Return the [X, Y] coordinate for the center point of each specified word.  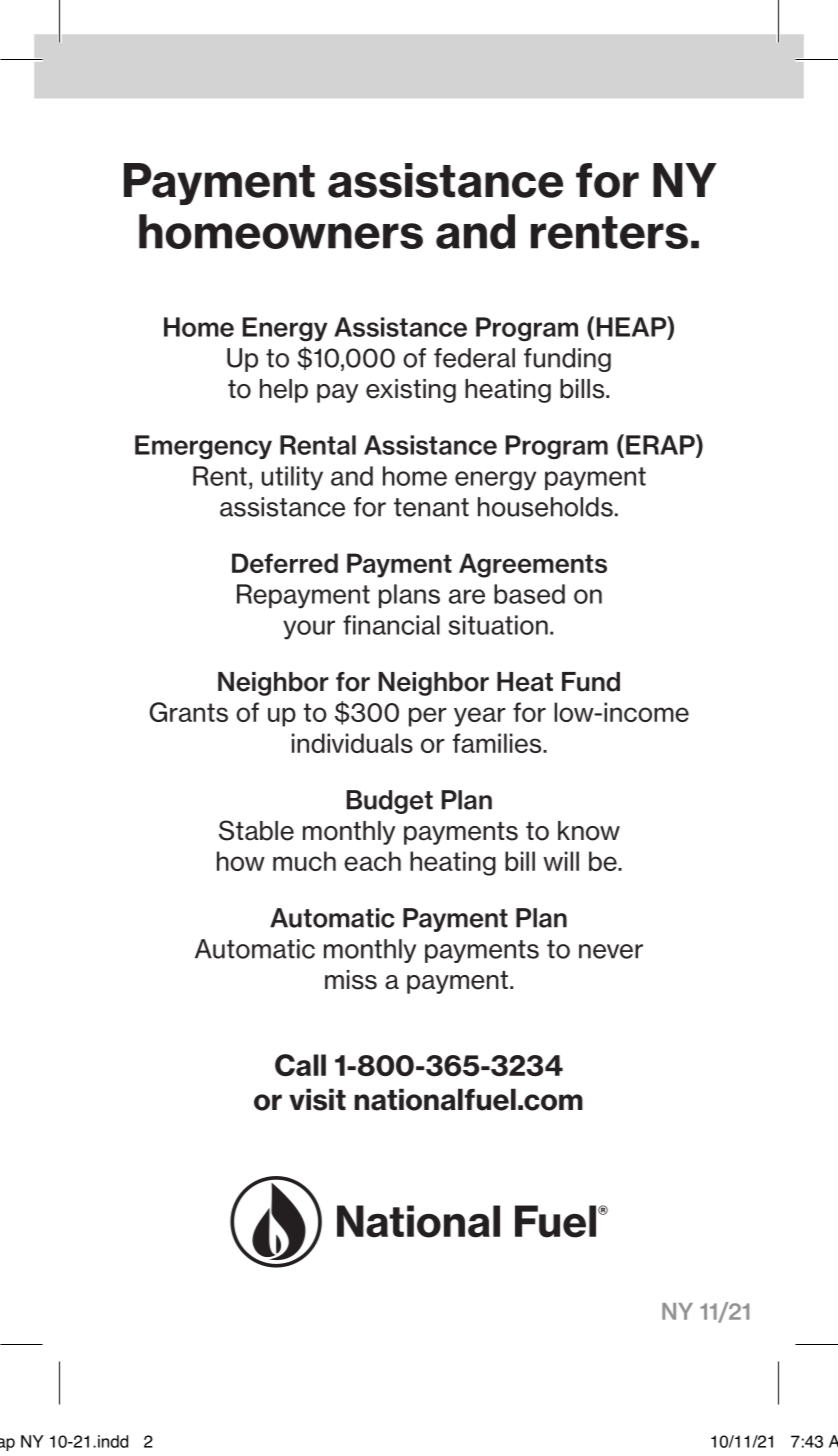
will [561, 861]
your [309, 630]
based [529, 594]
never [611, 951]
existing [411, 391]
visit [317, 1099]
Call [300, 1065]
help [284, 391]
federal [474, 358]
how [241, 861]
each [372, 861]
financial [391, 625]
